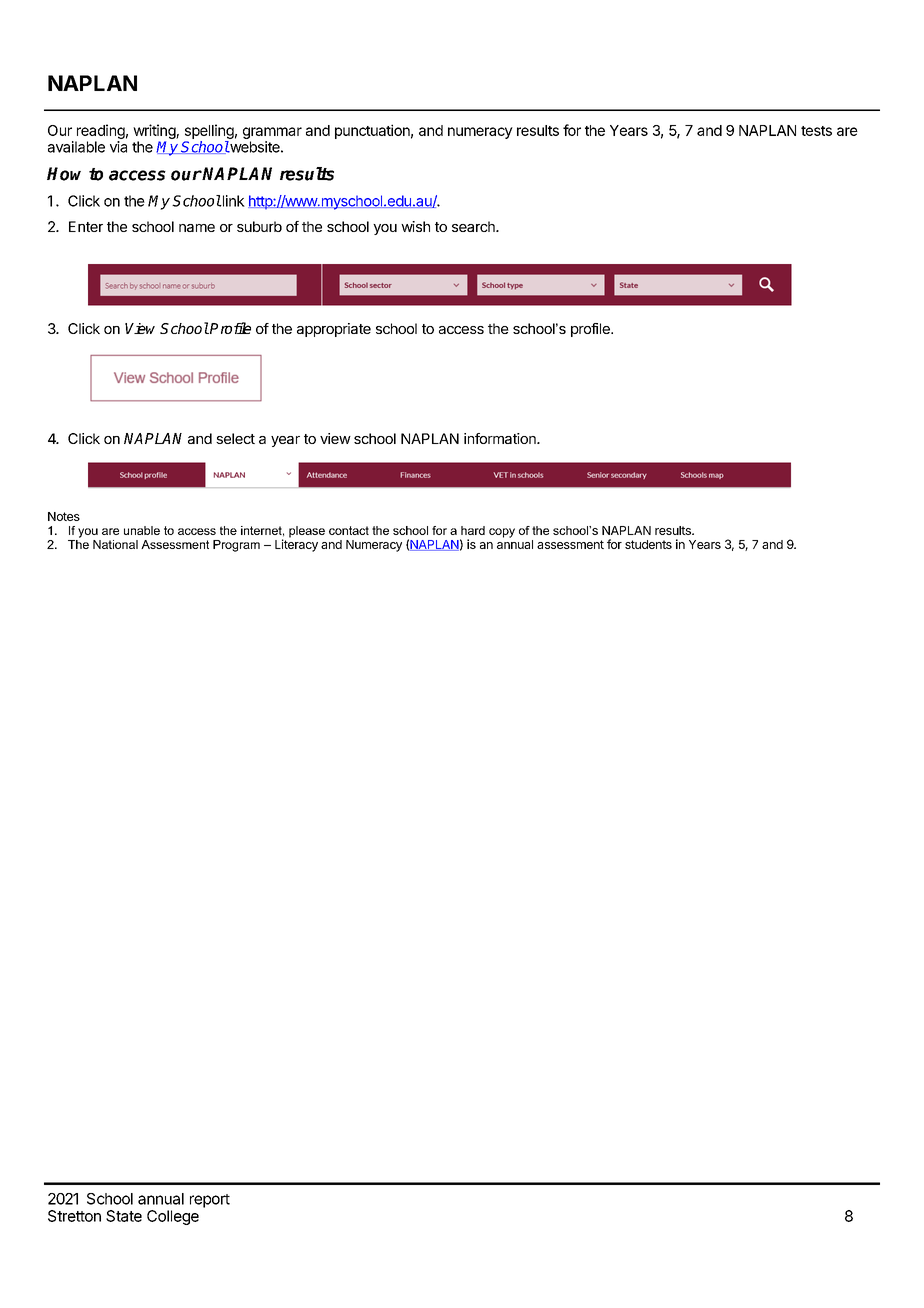 The height and width of the page is (1308, 924). I want to click on College, so click(173, 1217).
